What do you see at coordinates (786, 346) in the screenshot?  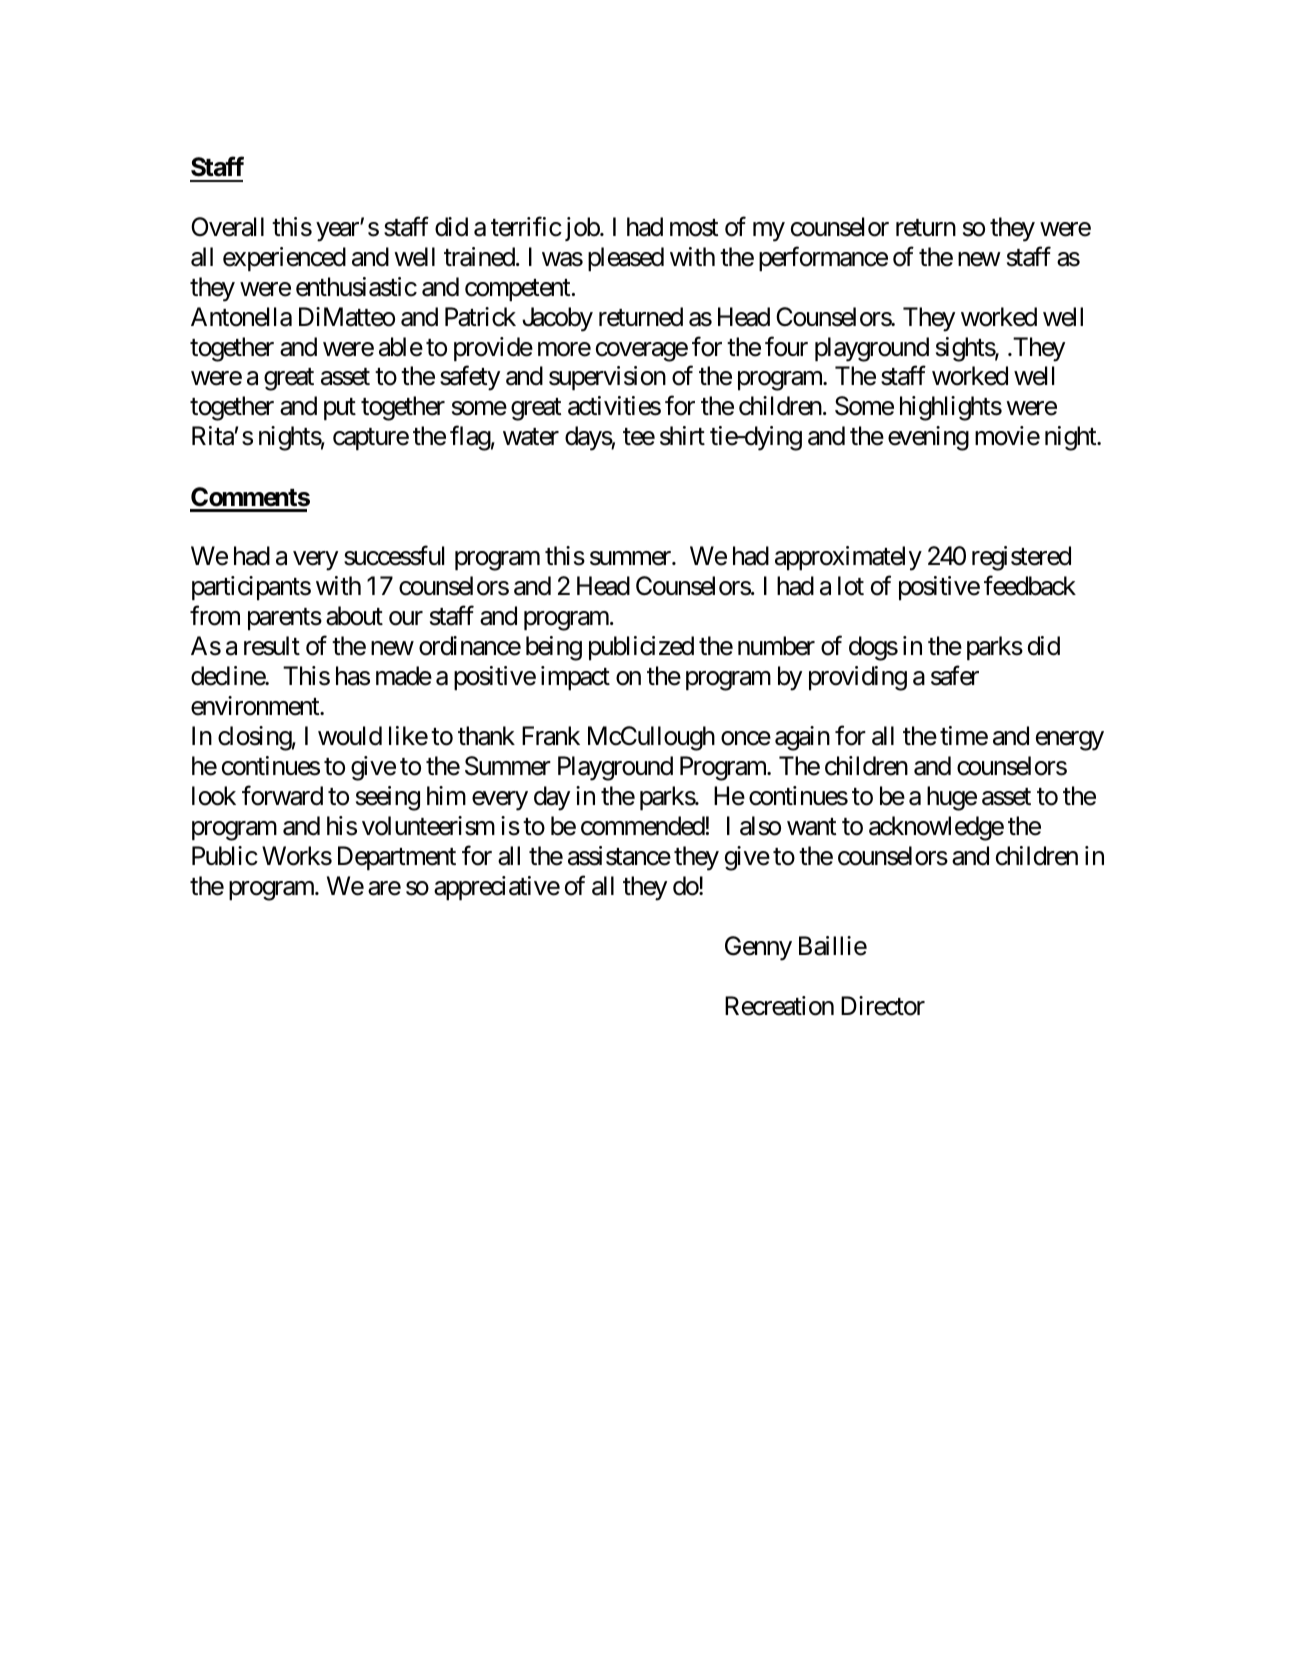 I see `four` at bounding box center [786, 346].
